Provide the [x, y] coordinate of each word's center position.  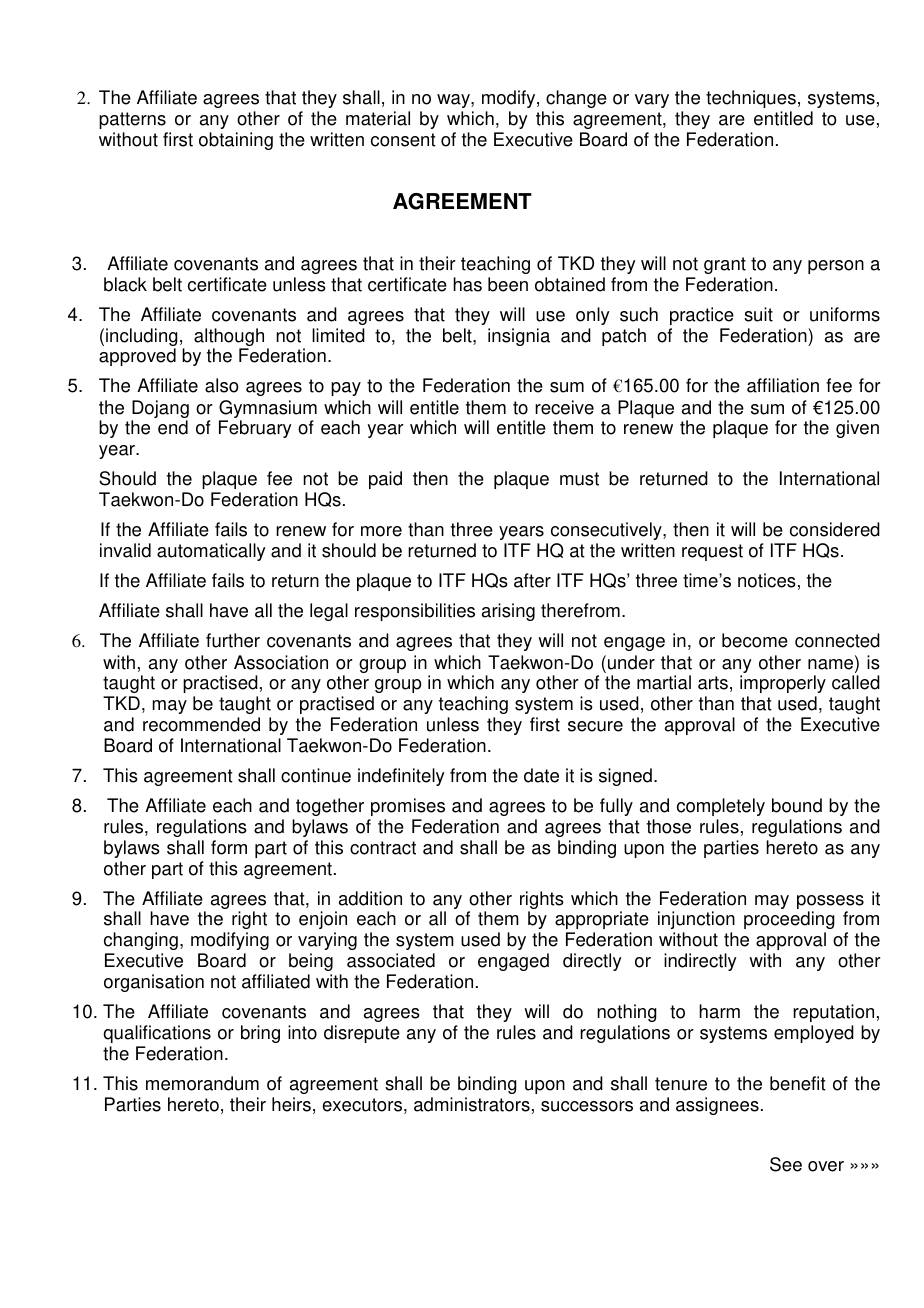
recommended [201, 724]
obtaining [236, 141]
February [255, 429]
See [786, 1164]
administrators [472, 1104]
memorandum [202, 1083]
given [857, 429]
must [579, 479]
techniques [751, 99]
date [541, 775]
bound [797, 805]
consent [403, 140]
